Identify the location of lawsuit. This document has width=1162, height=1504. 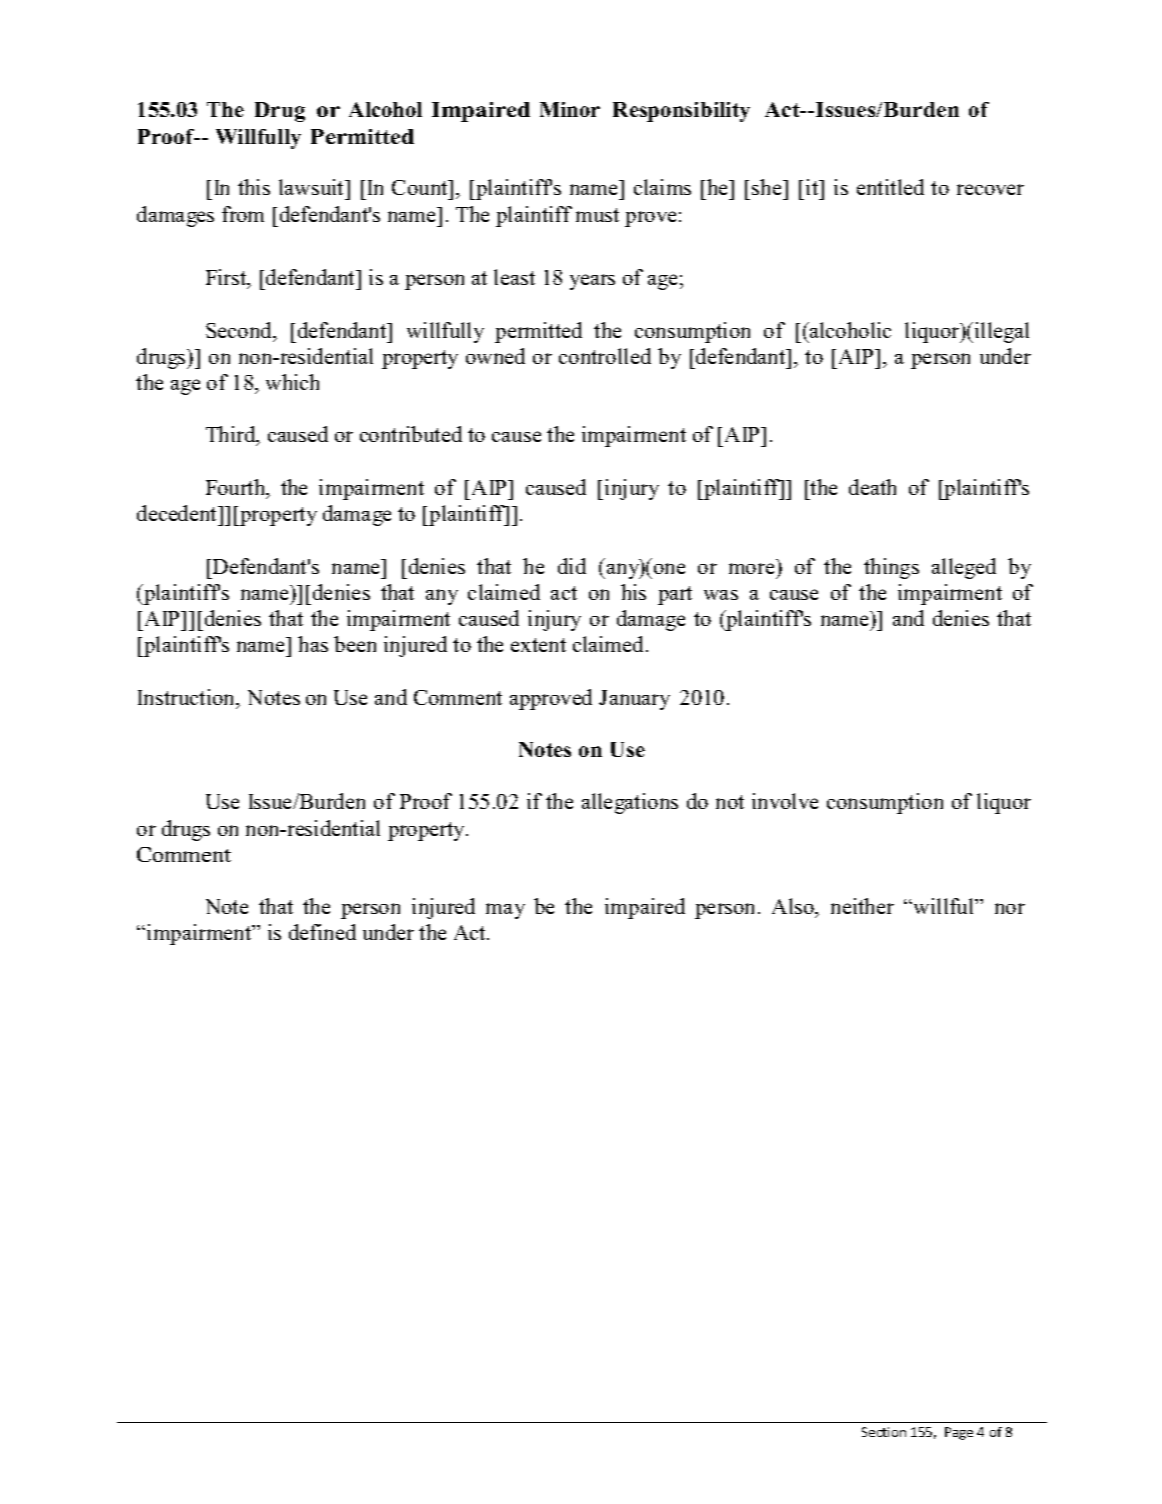
(313, 187).
